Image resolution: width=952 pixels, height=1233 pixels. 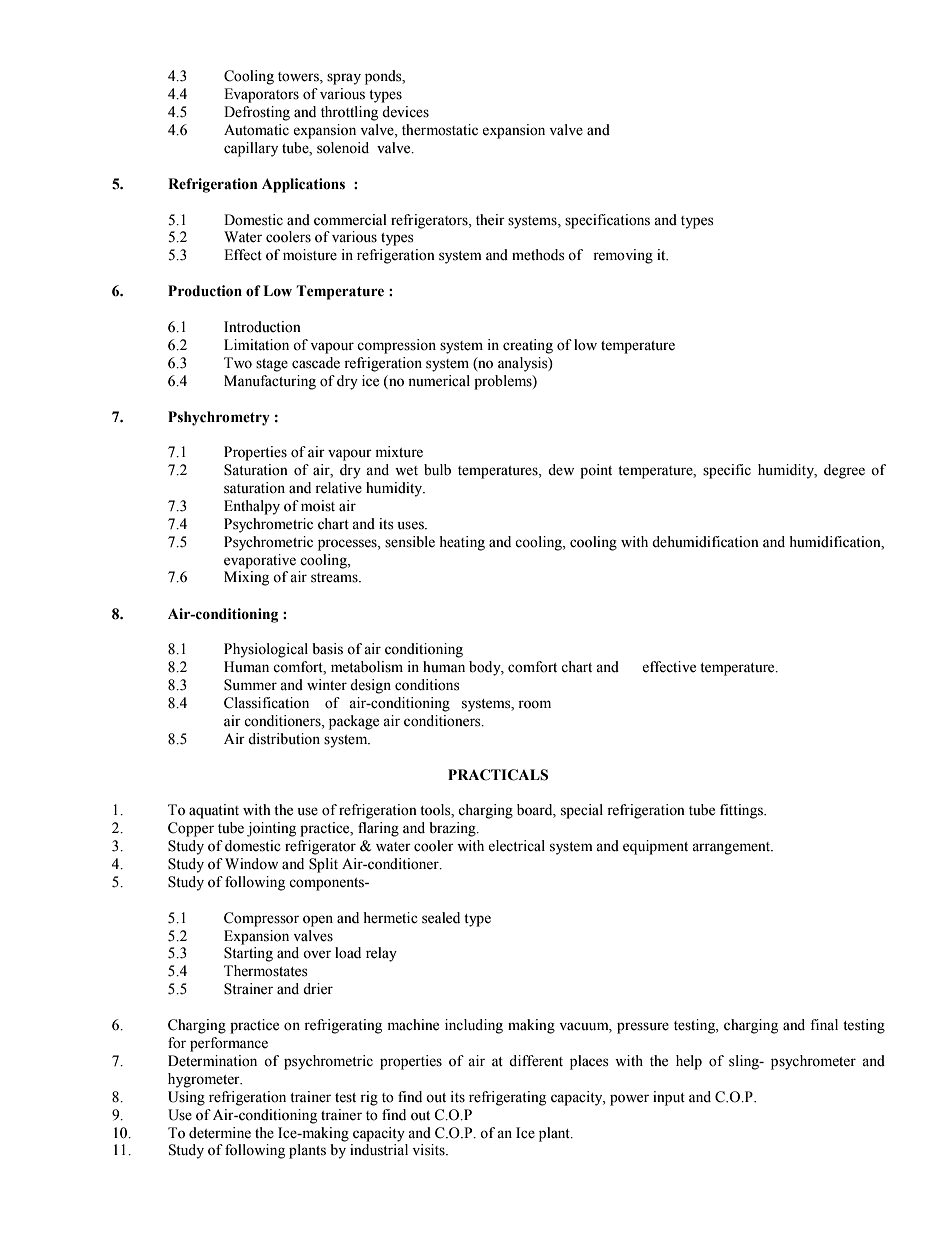 I want to click on removing, so click(x=623, y=256).
